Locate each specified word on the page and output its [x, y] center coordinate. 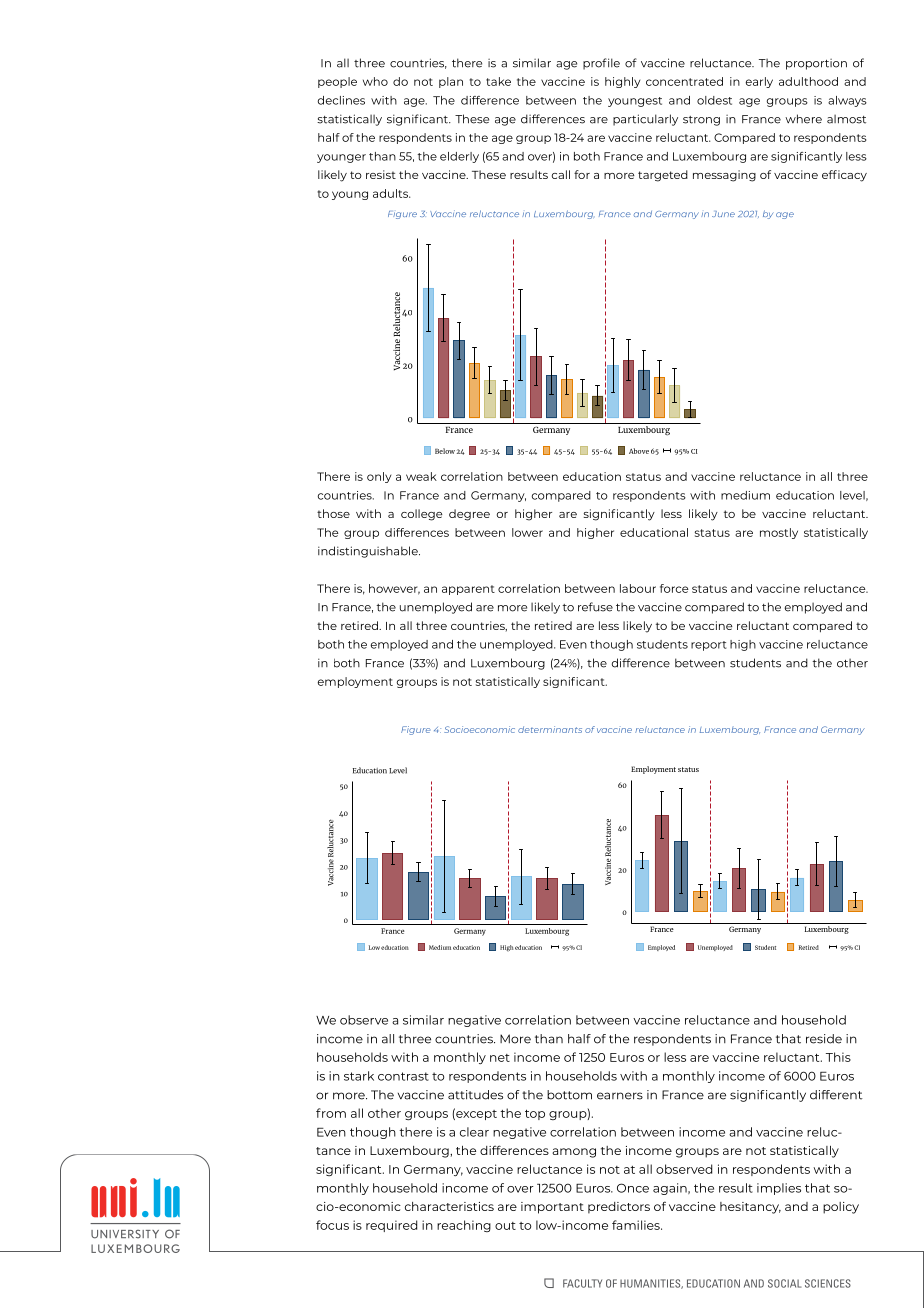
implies [779, 1189]
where [803, 119]
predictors [619, 1208]
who [375, 81]
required [391, 1226]
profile [601, 64]
